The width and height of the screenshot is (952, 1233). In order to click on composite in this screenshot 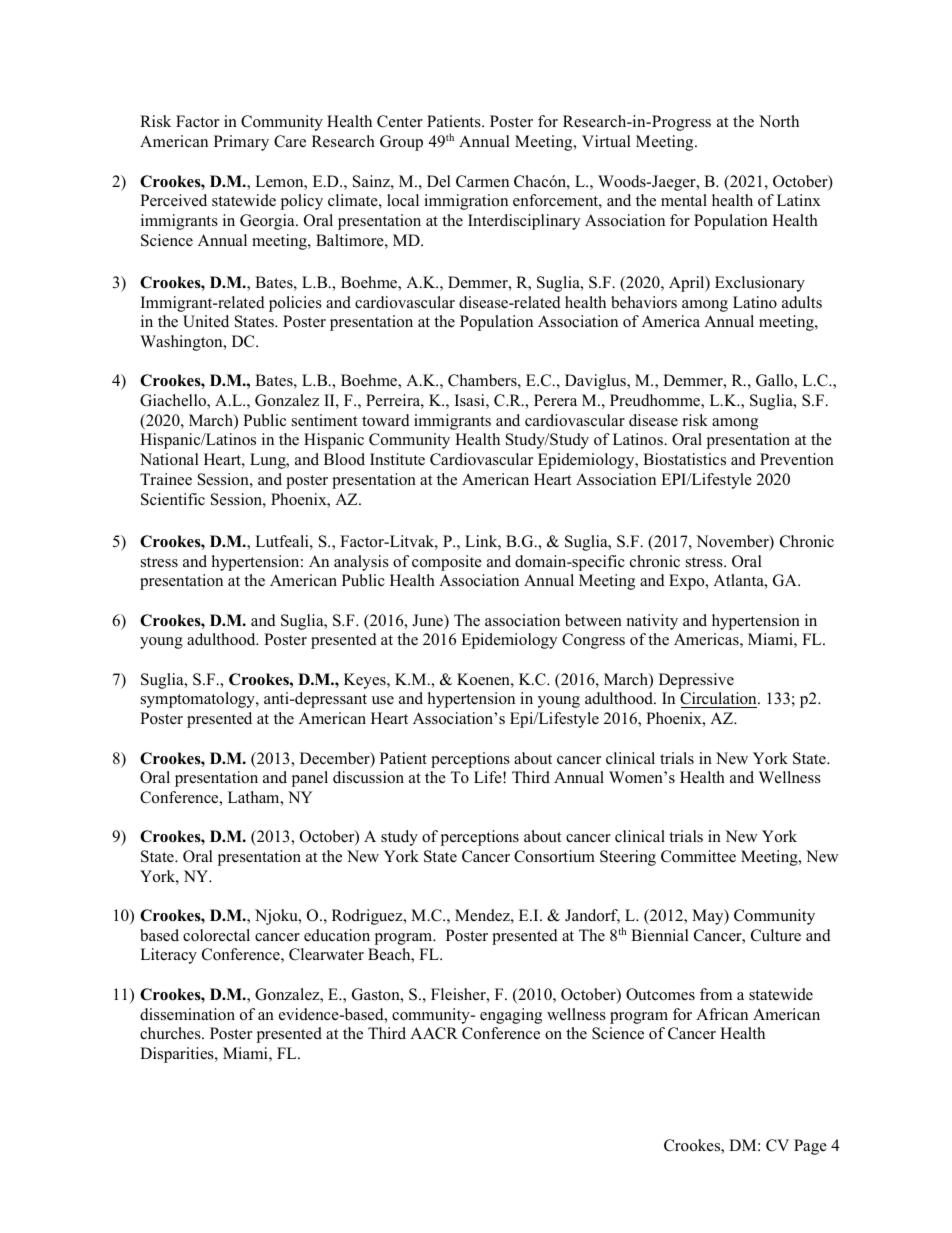, I will do `click(447, 563)`.
